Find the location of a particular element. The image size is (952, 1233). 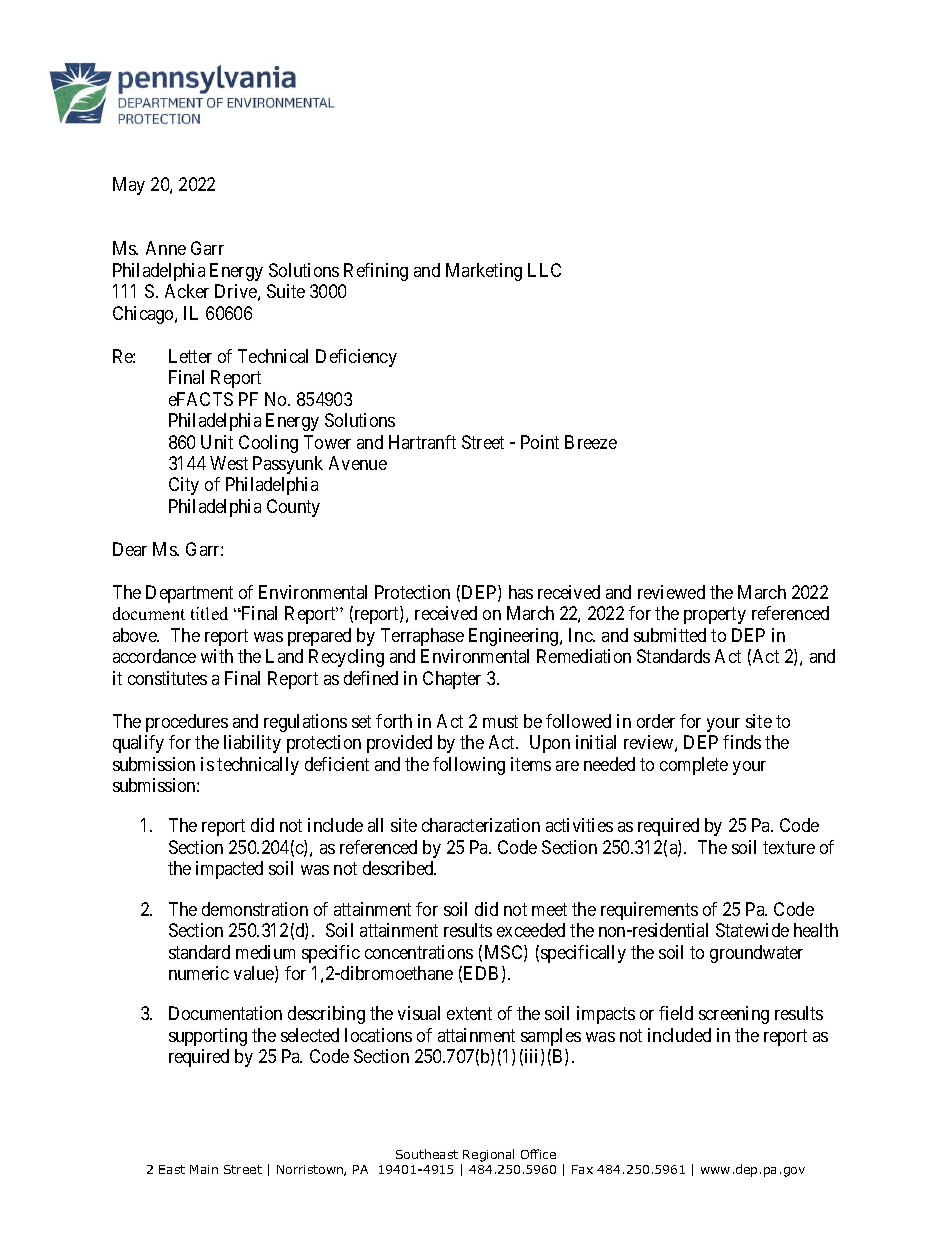

Chapter is located at coordinates (452, 680).
